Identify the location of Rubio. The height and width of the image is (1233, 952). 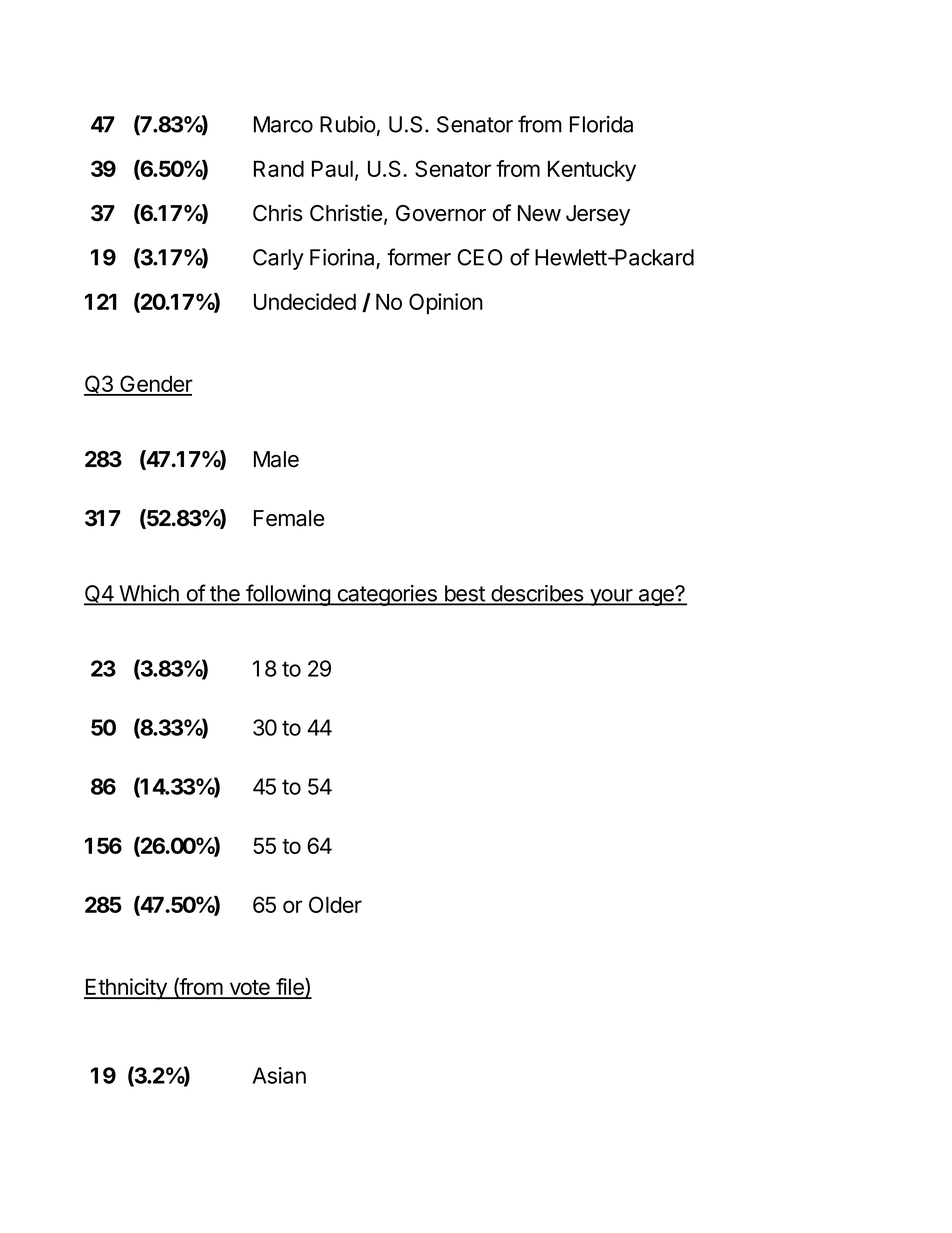
(348, 124).
